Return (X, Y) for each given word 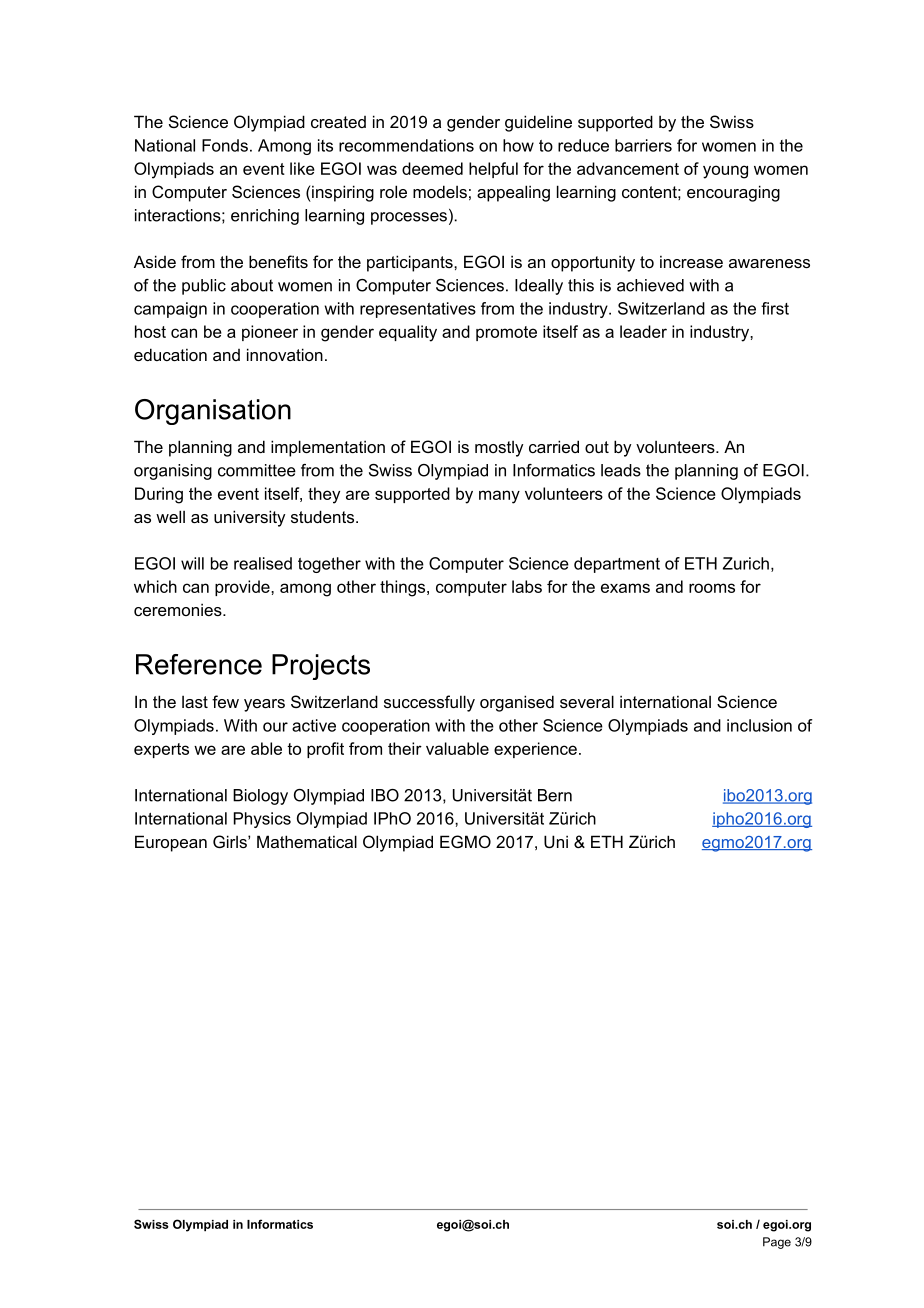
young (725, 172)
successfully (429, 703)
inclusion (759, 725)
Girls (231, 841)
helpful (493, 170)
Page (777, 1243)
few (225, 701)
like (302, 168)
